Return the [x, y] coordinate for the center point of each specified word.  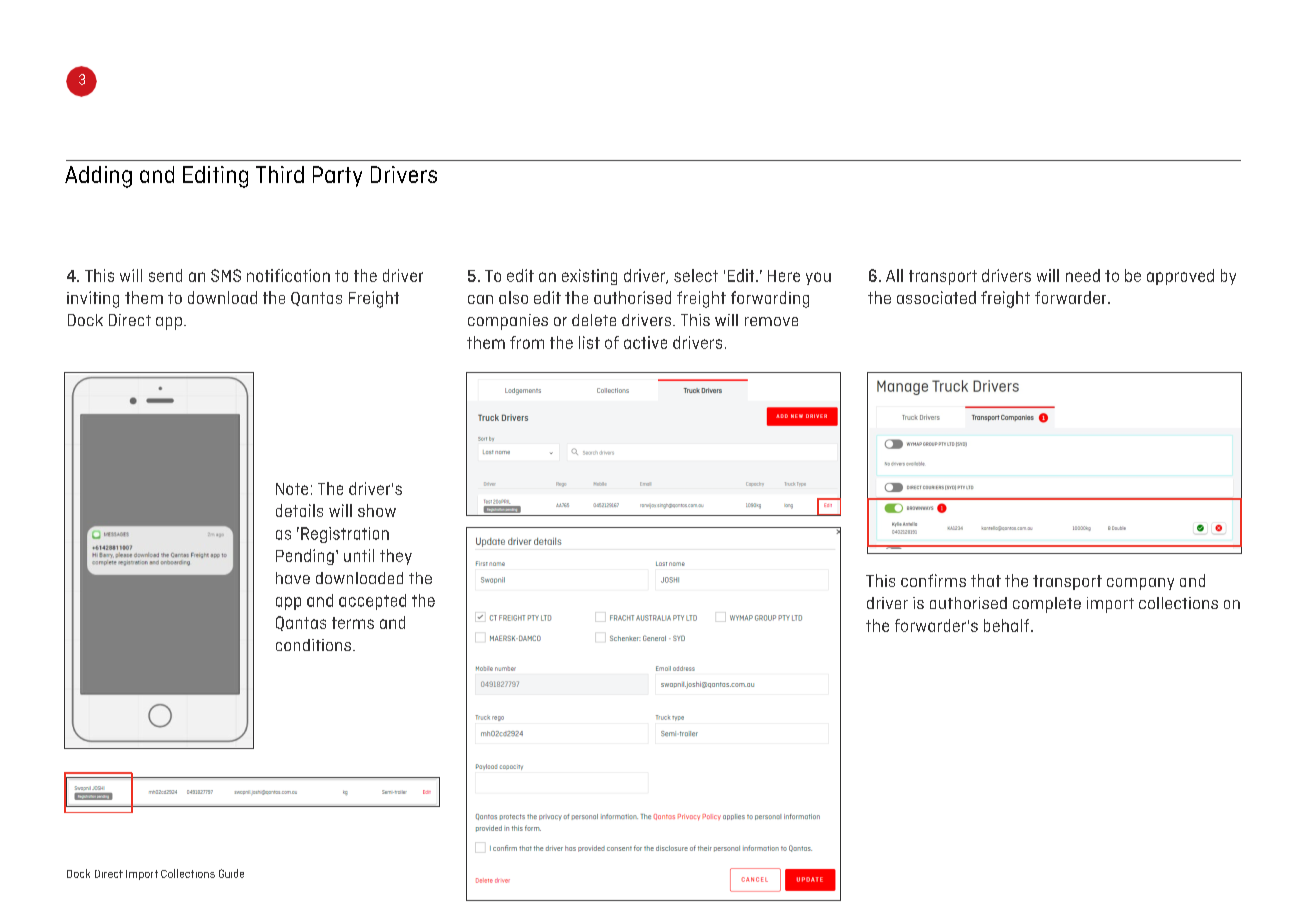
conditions [315, 645]
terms [353, 623]
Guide [231, 873]
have [293, 578]
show [377, 510]
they [396, 557]
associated [936, 297]
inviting [93, 299]
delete [594, 320]
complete [1047, 605]
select [696, 275]
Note [292, 489]
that [986, 580]
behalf [1008, 625]
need [1083, 275]
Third [280, 174]
